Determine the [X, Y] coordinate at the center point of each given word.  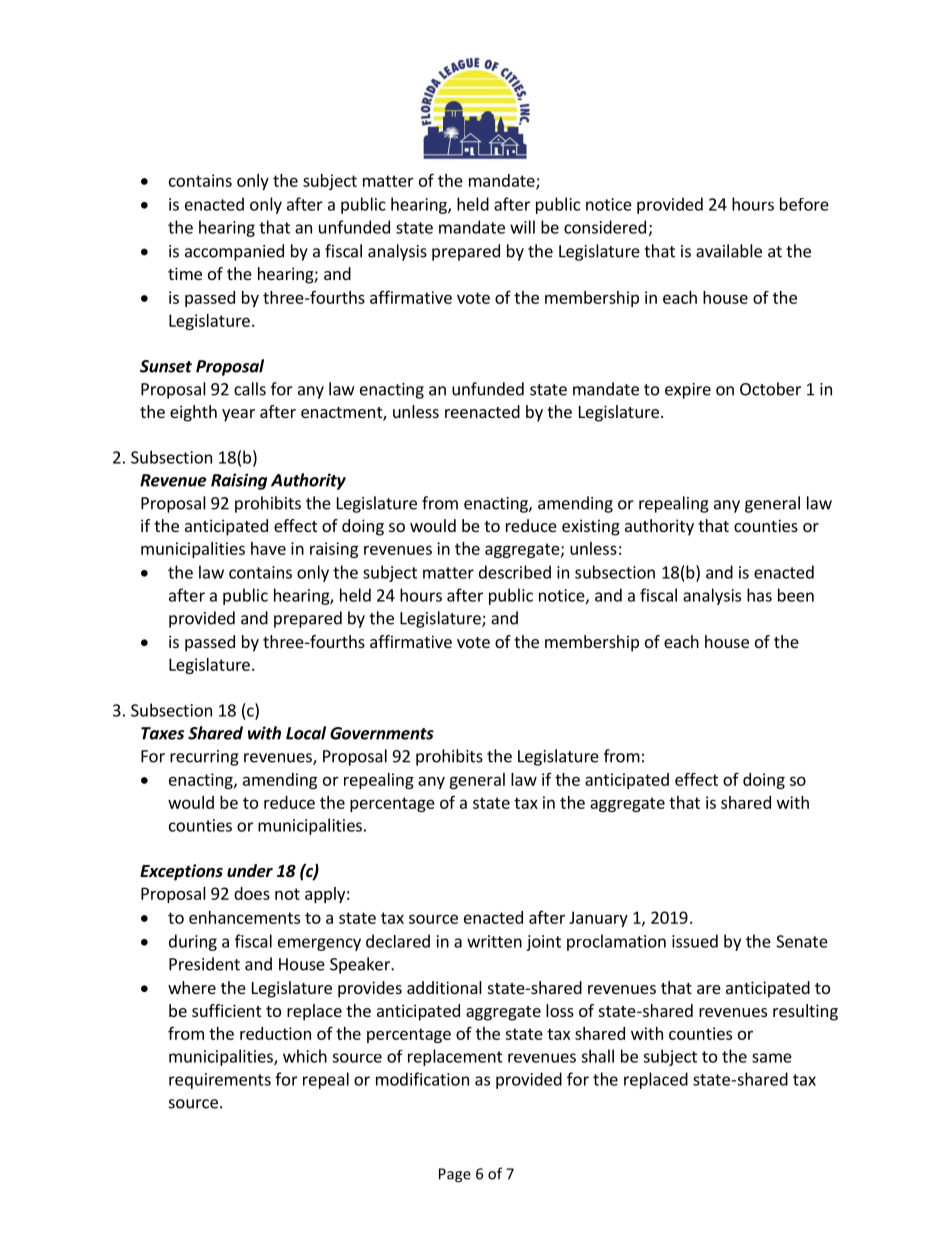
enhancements [244, 917]
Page [455, 1175]
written [494, 941]
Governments [382, 733]
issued [695, 941]
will [522, 227]
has [759, 595]
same [772, 1058]
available [729, 251]
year [238, 415]
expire [688, 391]
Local [306, 733]
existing [591, 527]
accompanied [234, 252]
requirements [220, 1081]
